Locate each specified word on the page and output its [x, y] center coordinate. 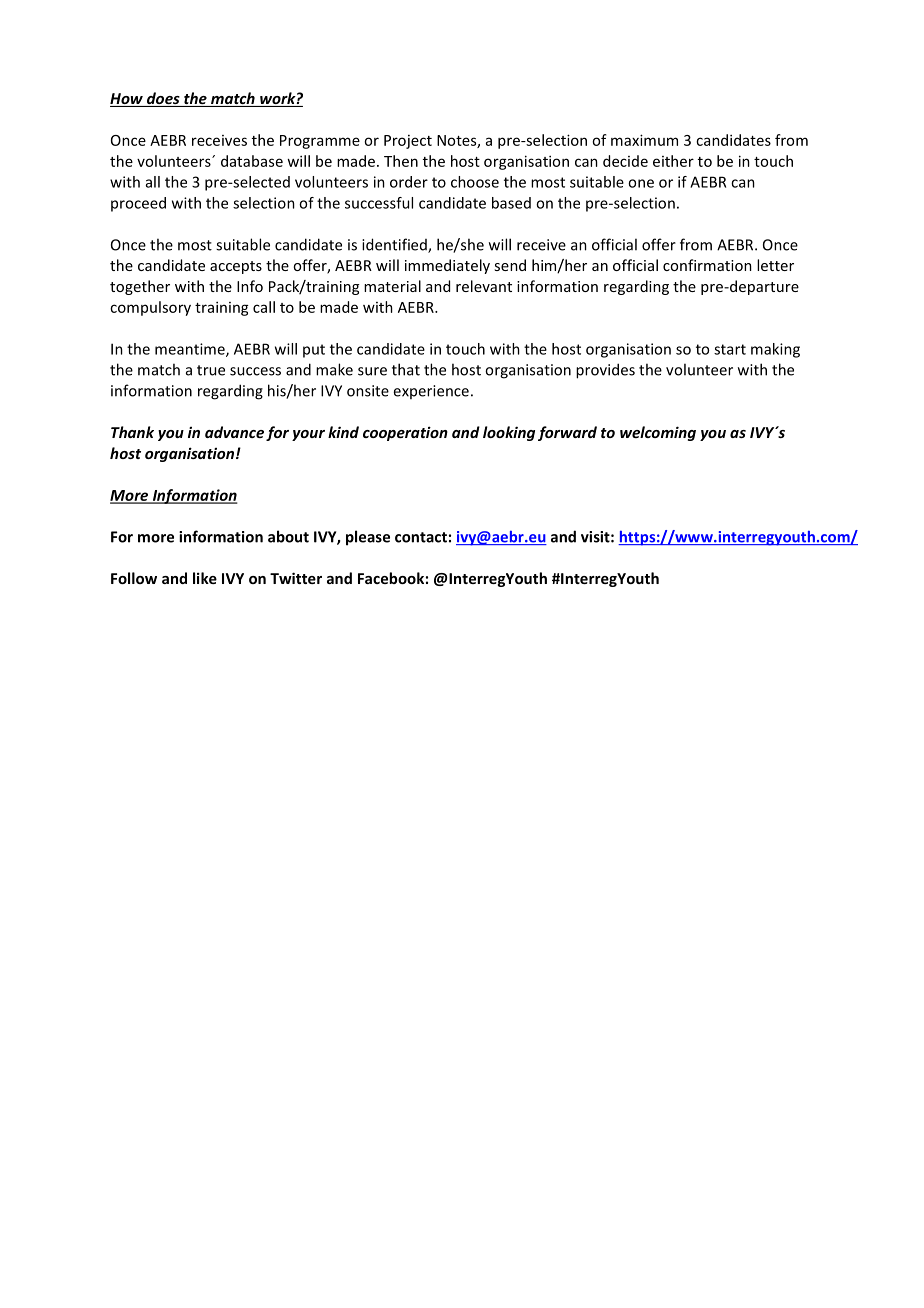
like [205, 578]
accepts [236, 267]
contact [421, 537]
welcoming [658, 433]
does [163, 99]
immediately [447, 266]
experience [431, 392]
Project [408, 142]
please [368, 538]
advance [234, 432]
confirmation [707, 265]
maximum [644, 140]
